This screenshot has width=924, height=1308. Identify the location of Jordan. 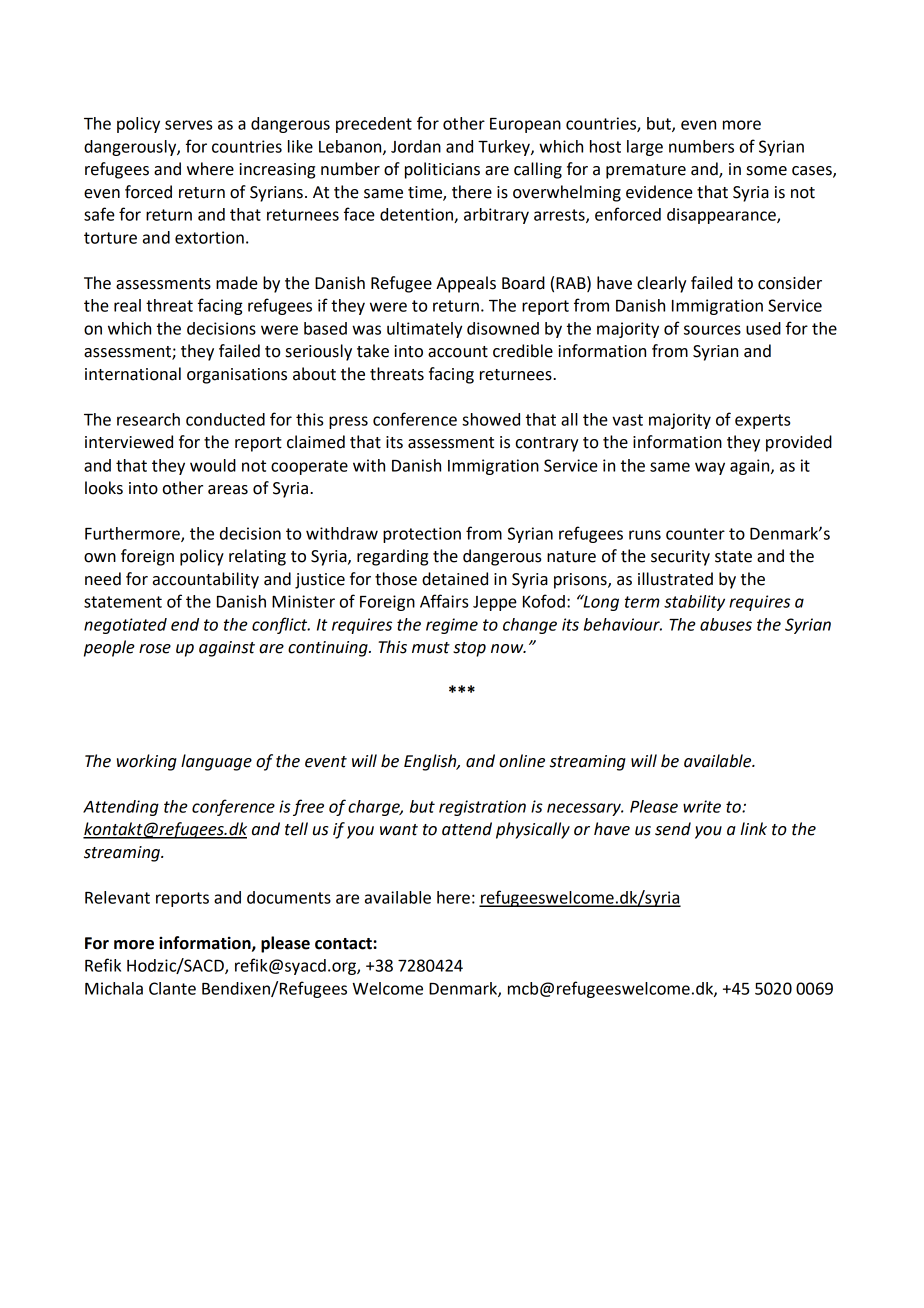
(416, 146).
